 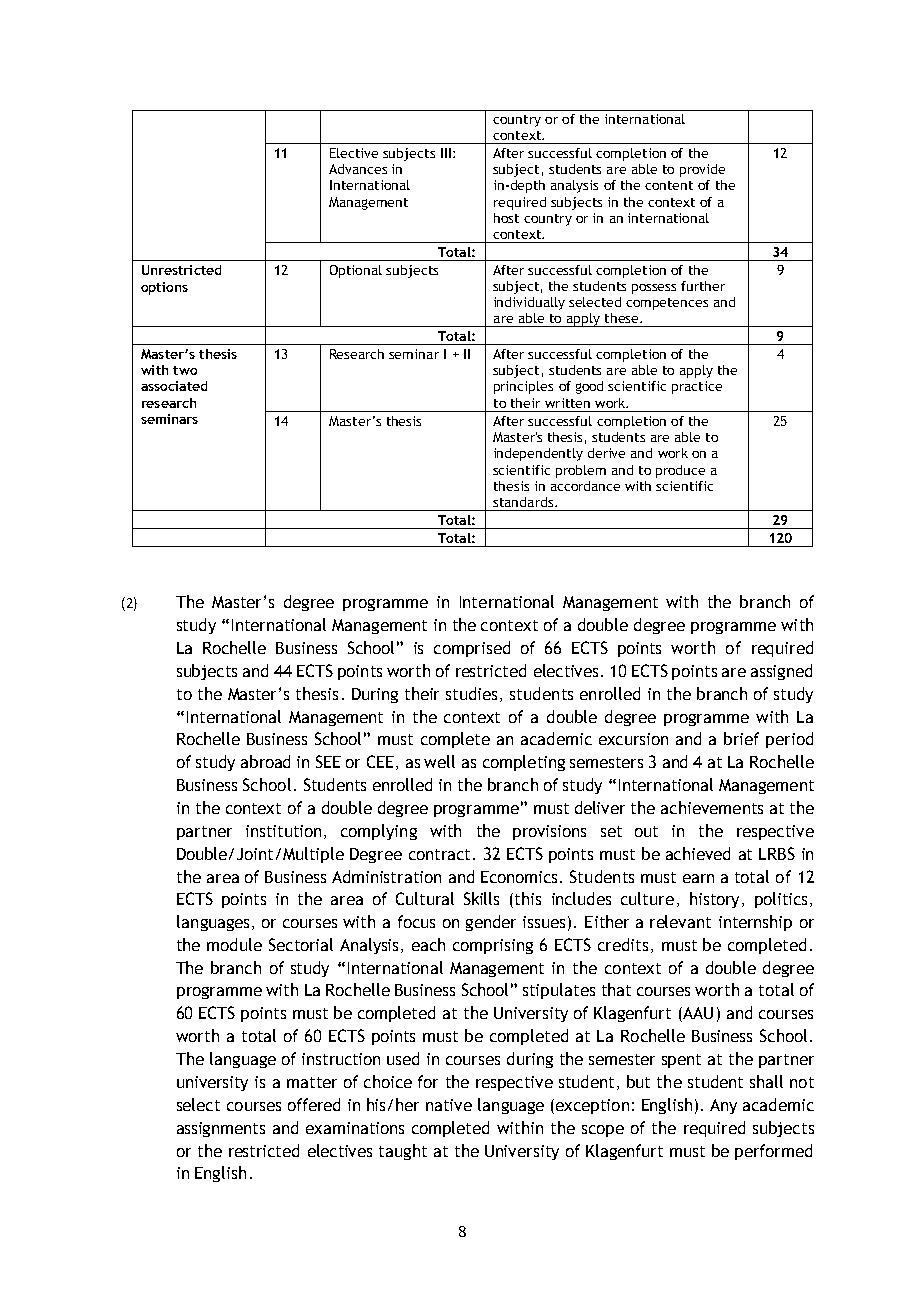 I want to click on native, so click(x=449, y=1105).
